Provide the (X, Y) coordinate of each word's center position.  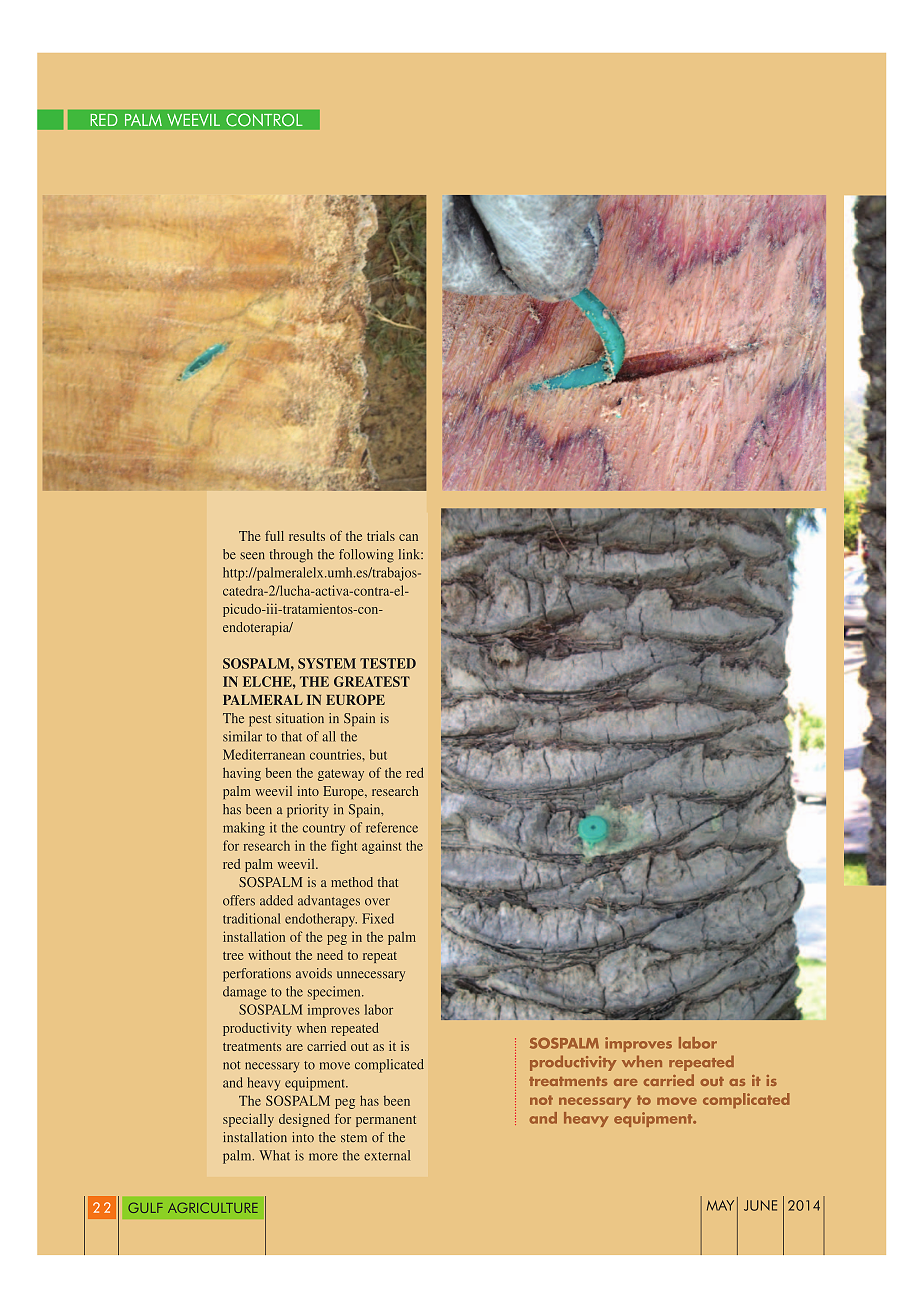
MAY (720, 1205)
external (387, 1155)
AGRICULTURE (213, 1208)
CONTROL (264, 120)
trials (381, 536)
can (408, 537)
